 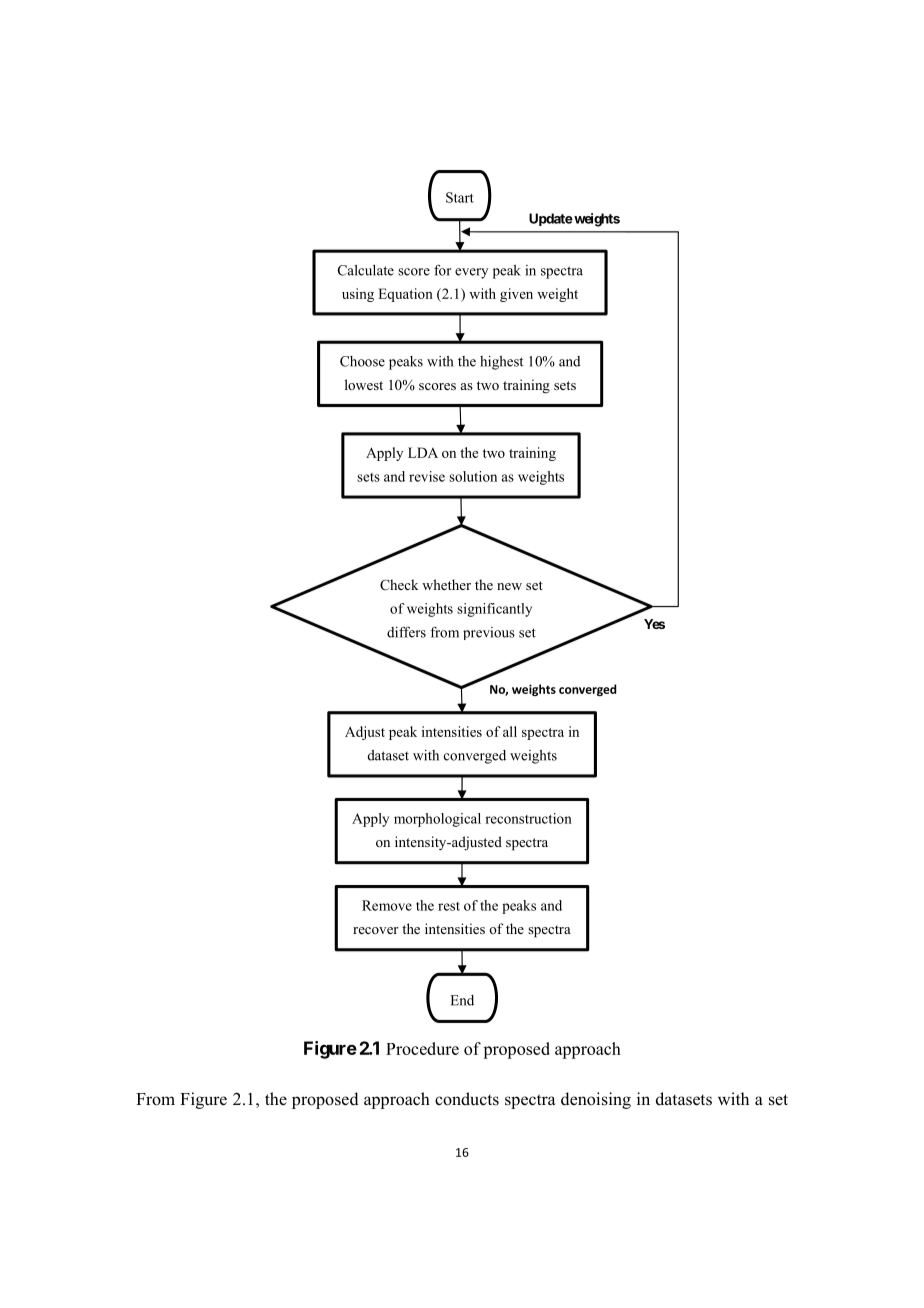 I want to click on Check, so click(x=399, y=585).
